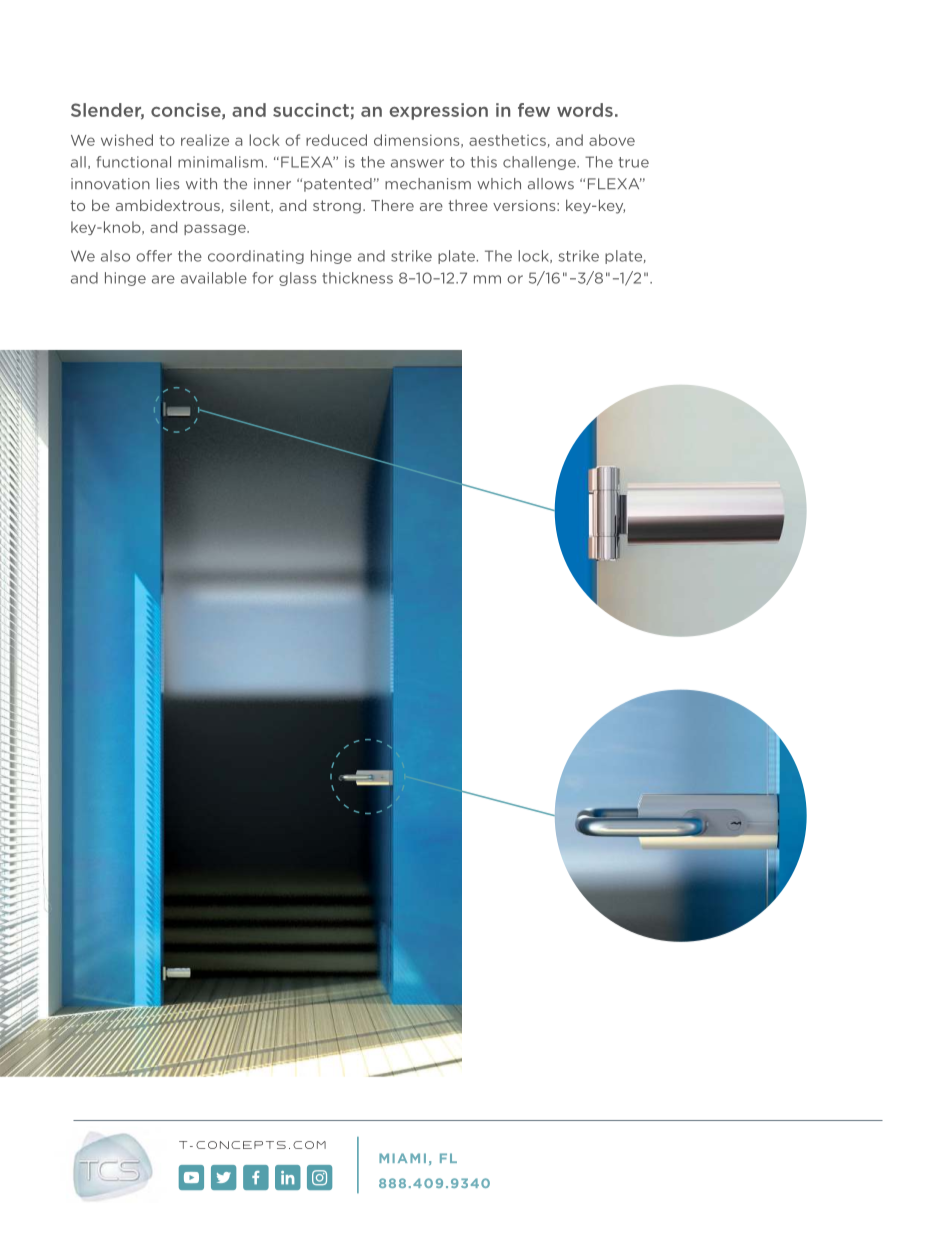 This image has width=952, height=1233. What do you see at coordinates (585, 110) in the image?
I see `words` at bounding box center [585, 110].
